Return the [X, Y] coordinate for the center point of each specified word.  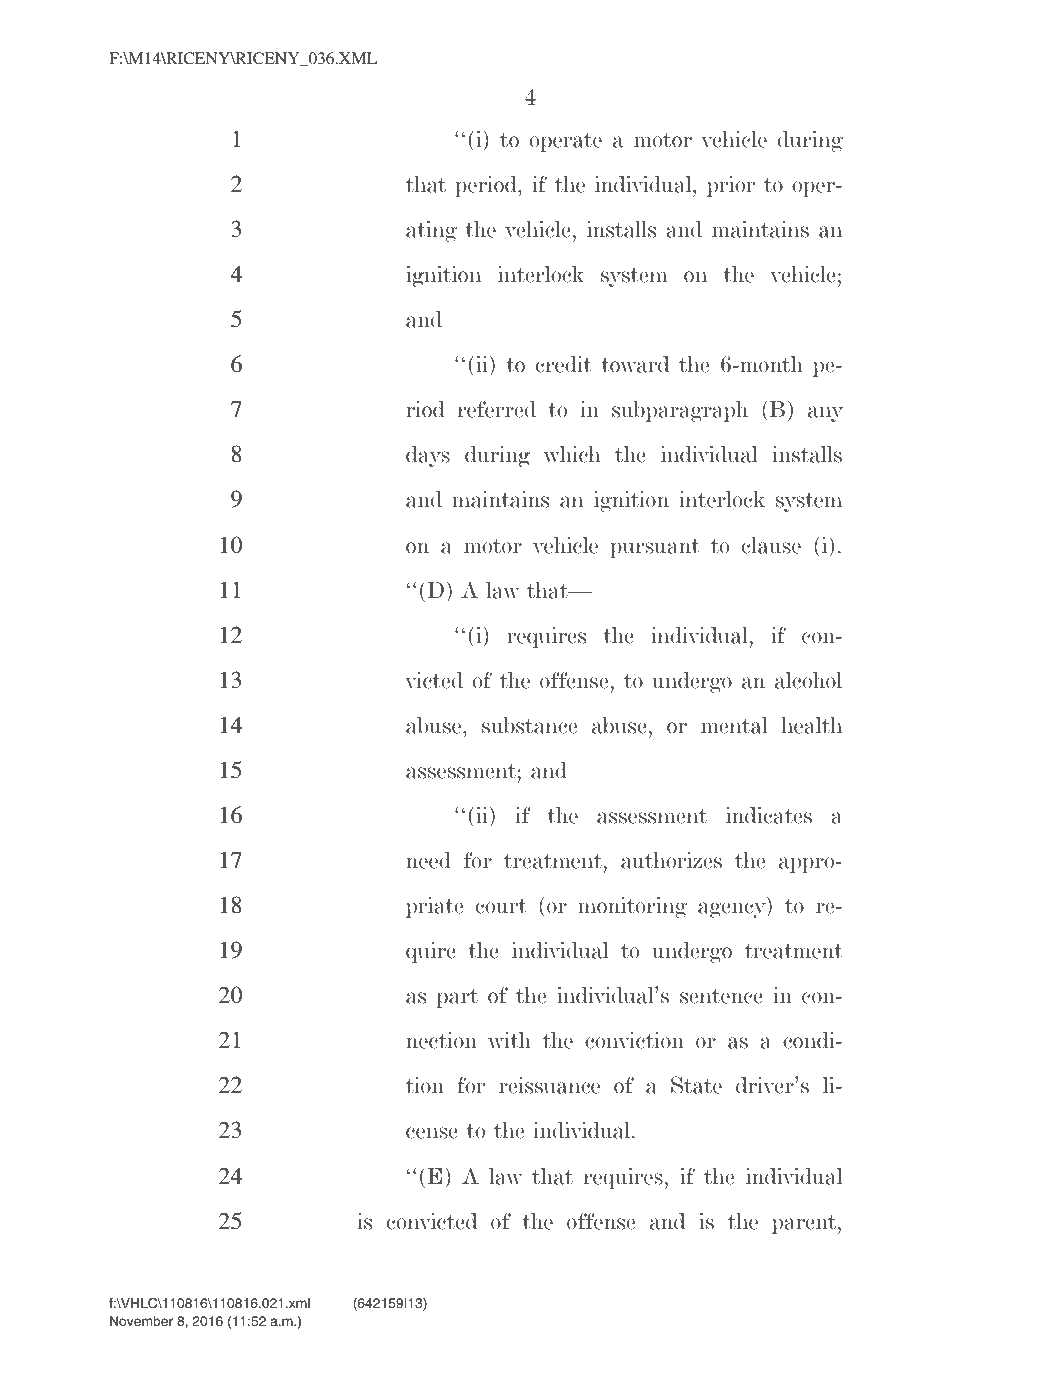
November [141, 1321]
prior [731, 186]
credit [563, 364]
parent [805, 1224]
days [428, 456]
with [509, 1040]
